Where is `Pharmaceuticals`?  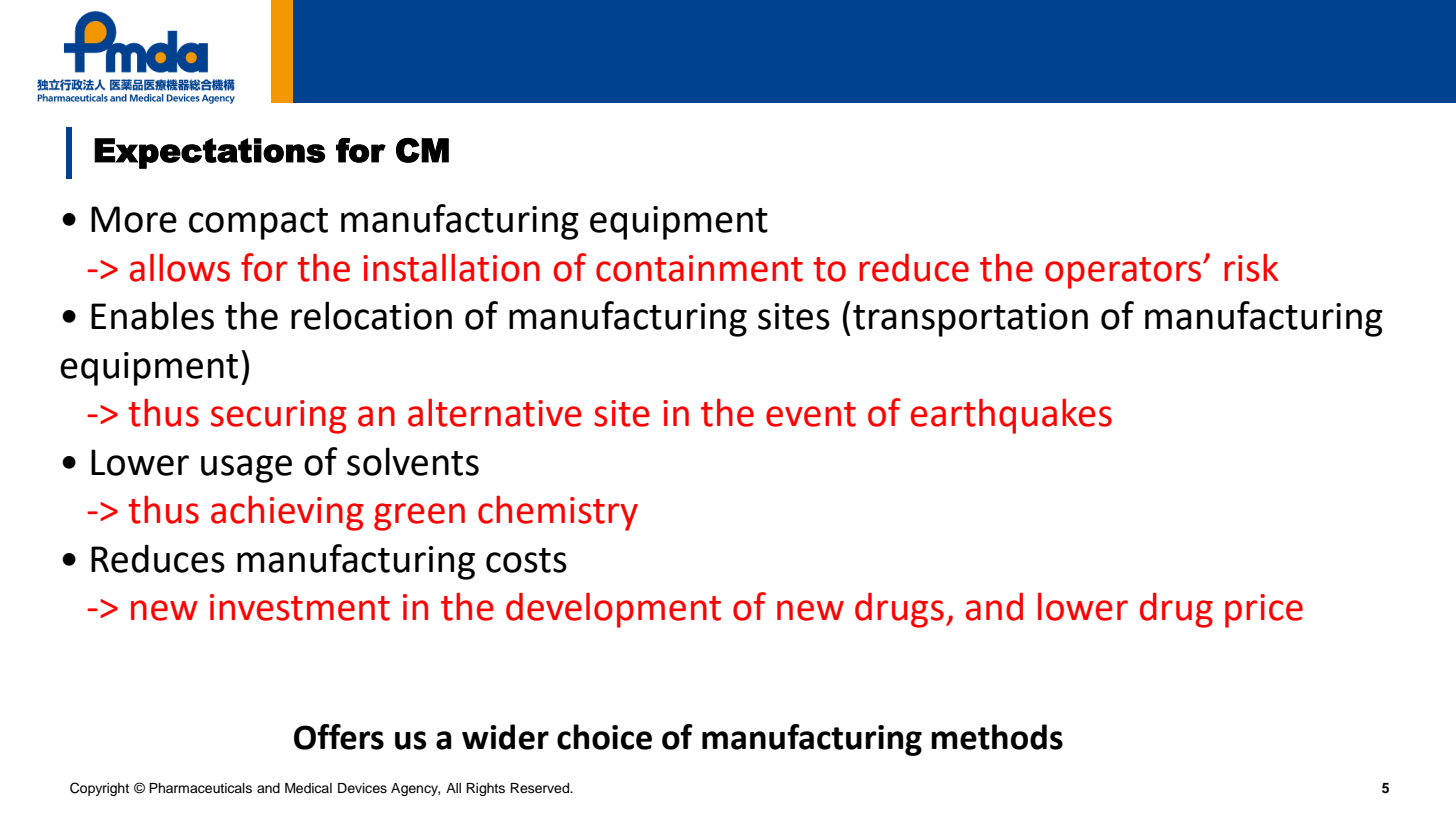
Pharmaceuticals is located at coordinates (200, 788).
